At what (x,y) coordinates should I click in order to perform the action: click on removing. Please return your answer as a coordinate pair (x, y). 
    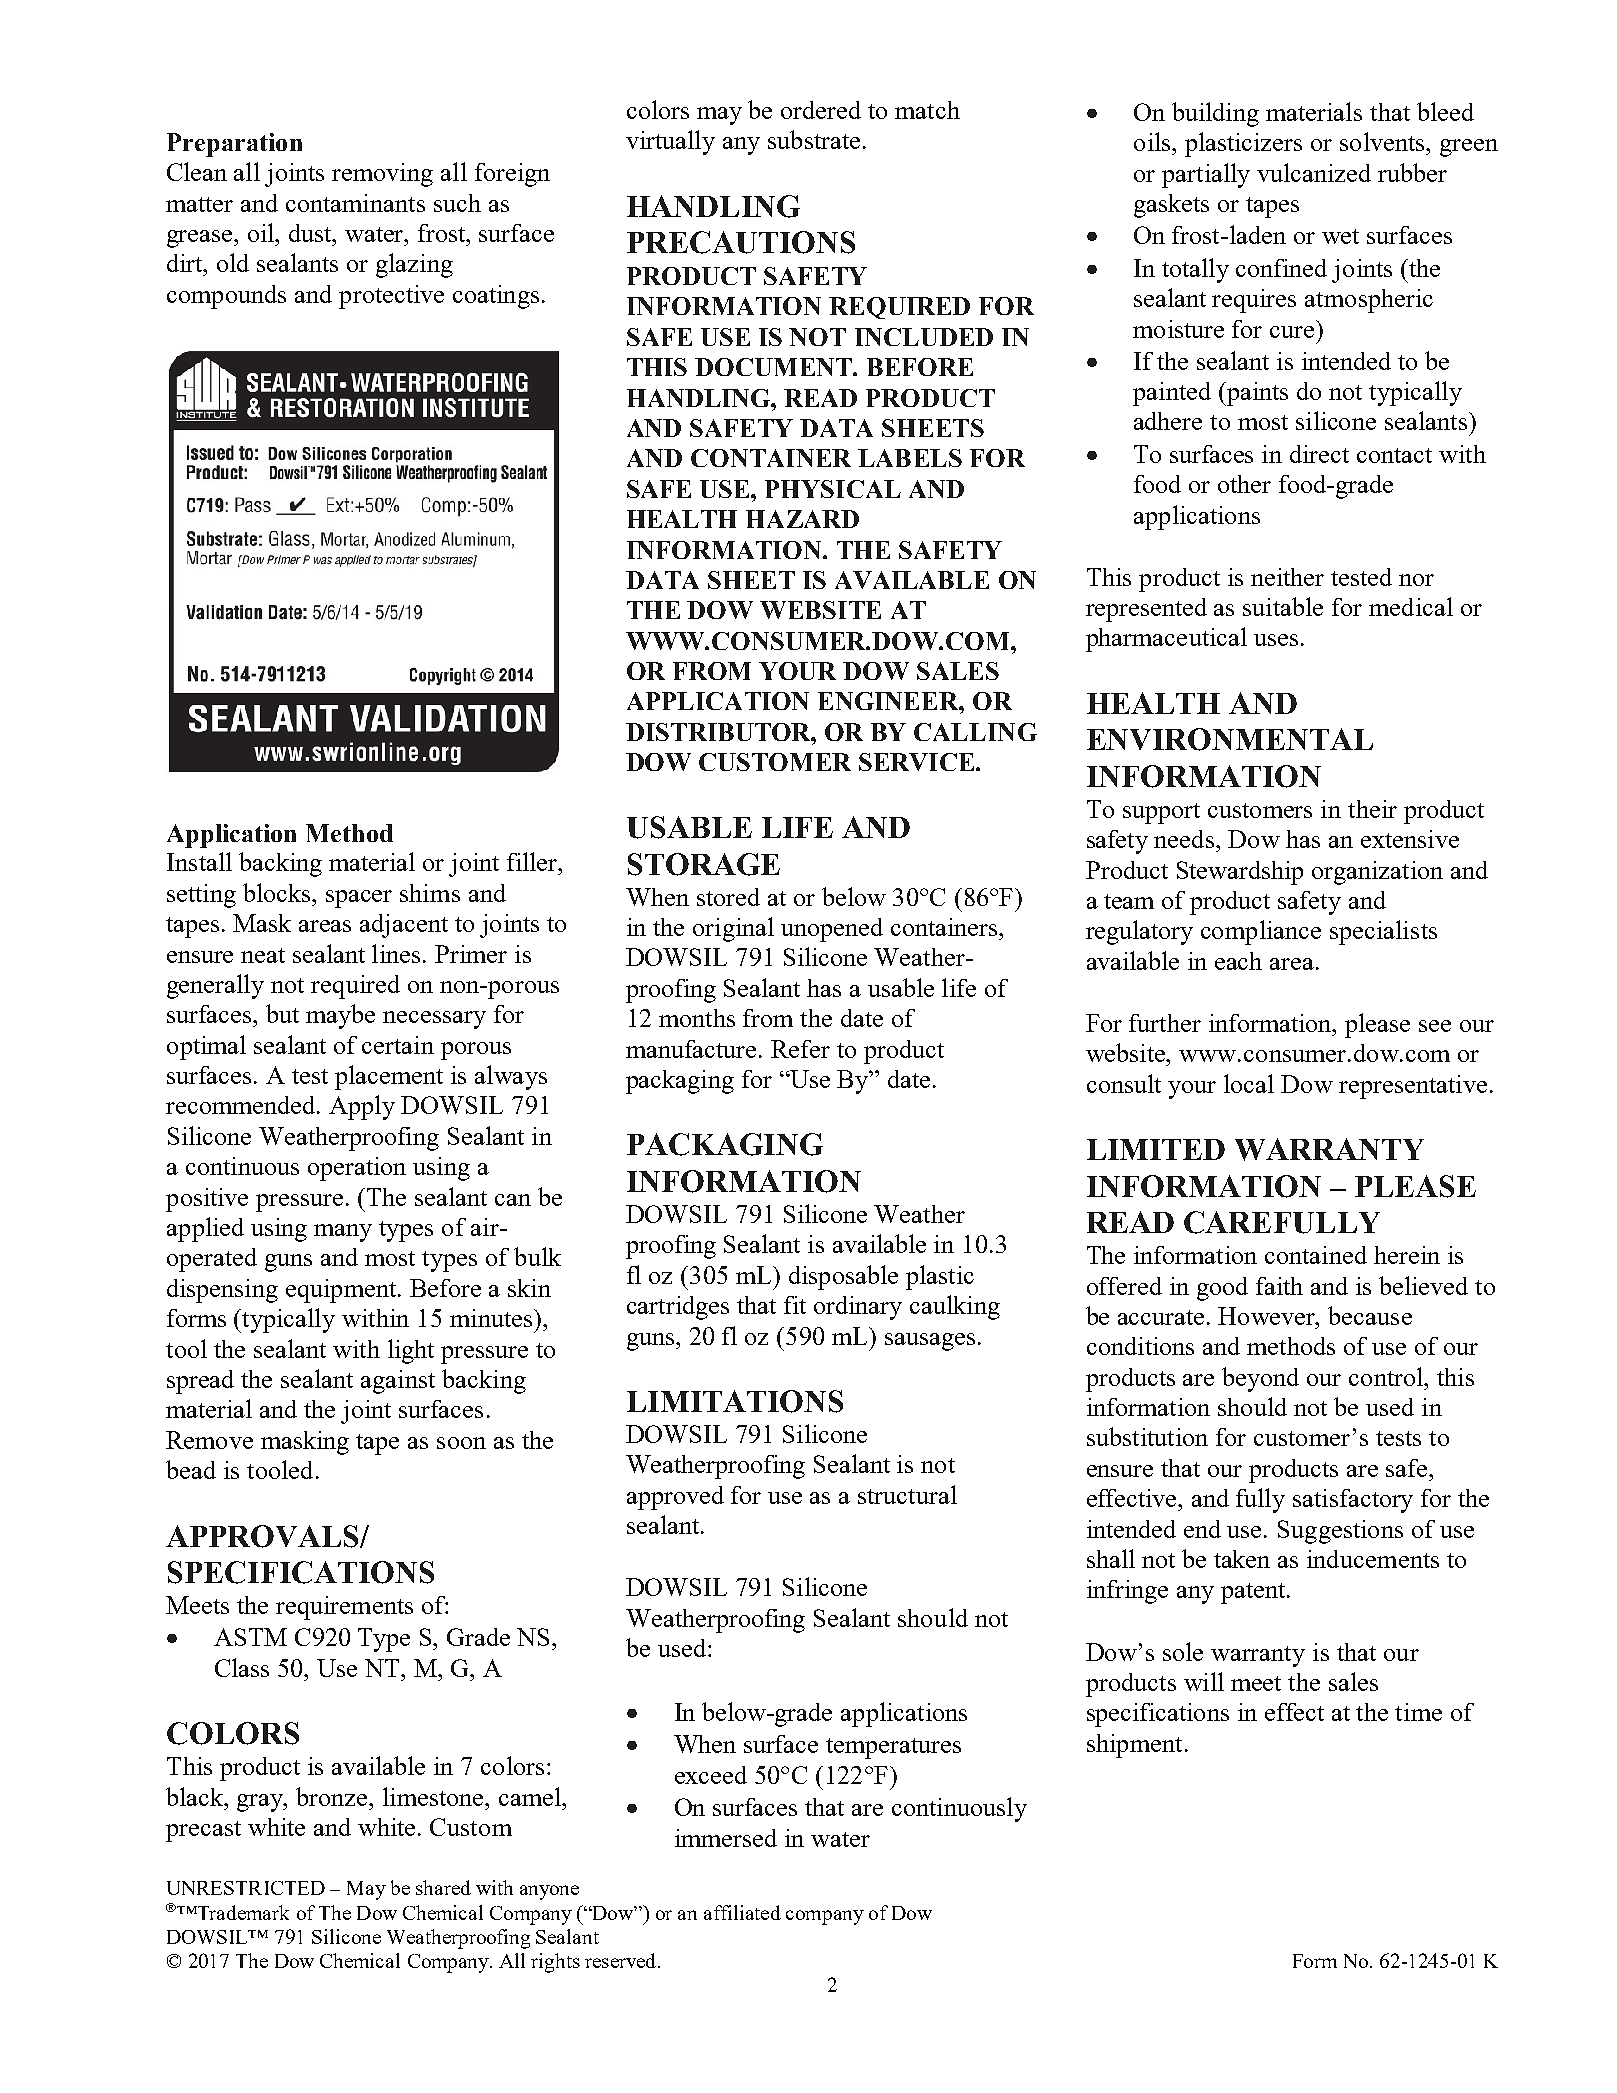
    Looking at the image, I should click on (382, 175).
